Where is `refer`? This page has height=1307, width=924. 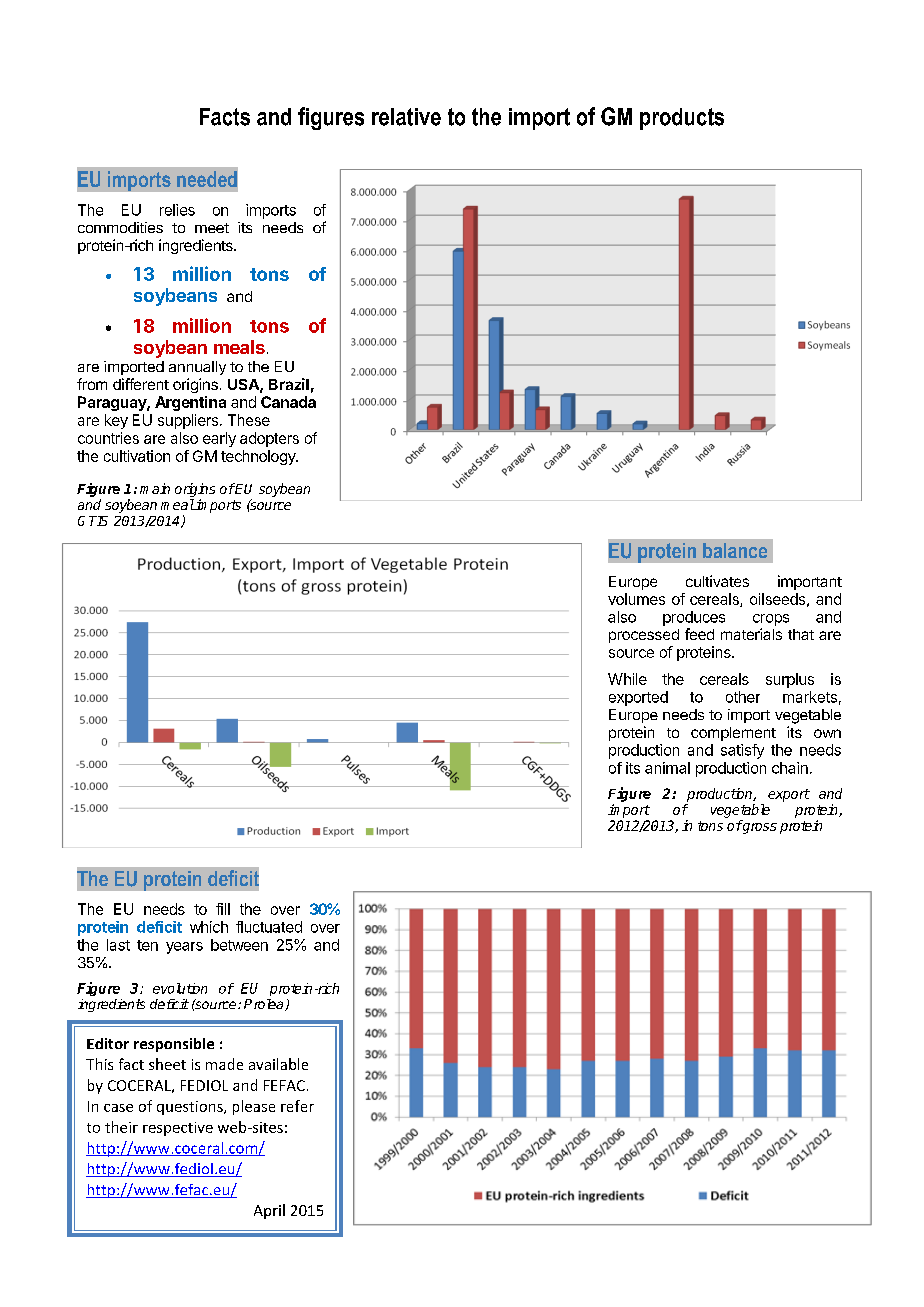
refer is located at coordinates (297, 1106).
